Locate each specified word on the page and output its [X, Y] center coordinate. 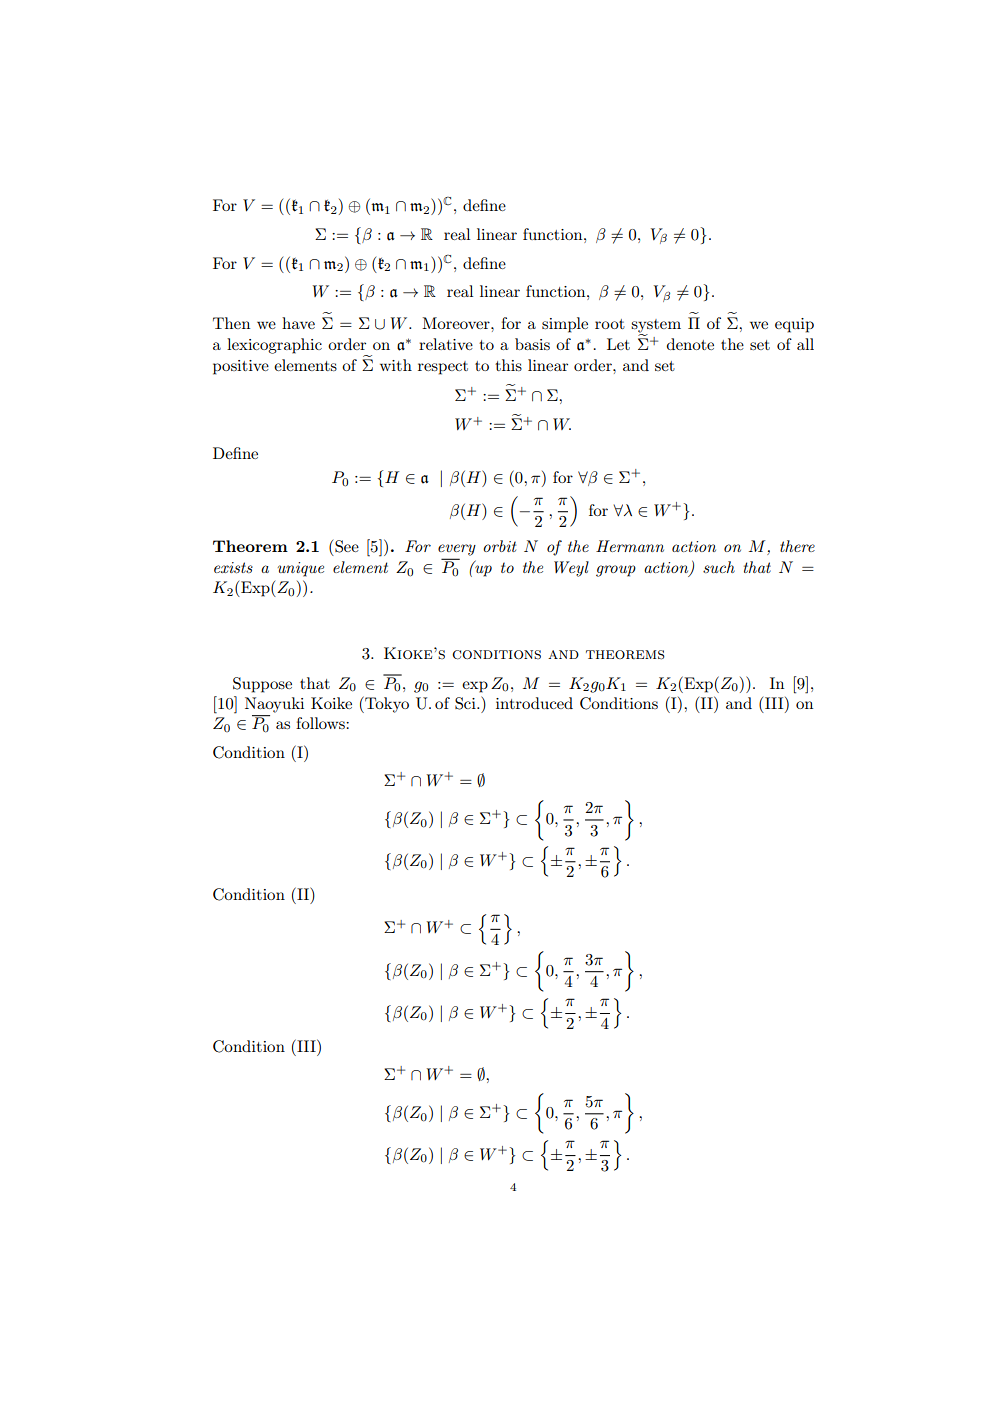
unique [301, 569]
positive [241, 367]
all [805, 344]
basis [532, 344]
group [616, 571]
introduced [534, 703]
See [347, 546]
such [719, 567]
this [508, 365]
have [298, 323]
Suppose [262, 685]
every [457, 550]
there [797, 546]
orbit [499, 546]
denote [690, 344]
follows [321, 723]
